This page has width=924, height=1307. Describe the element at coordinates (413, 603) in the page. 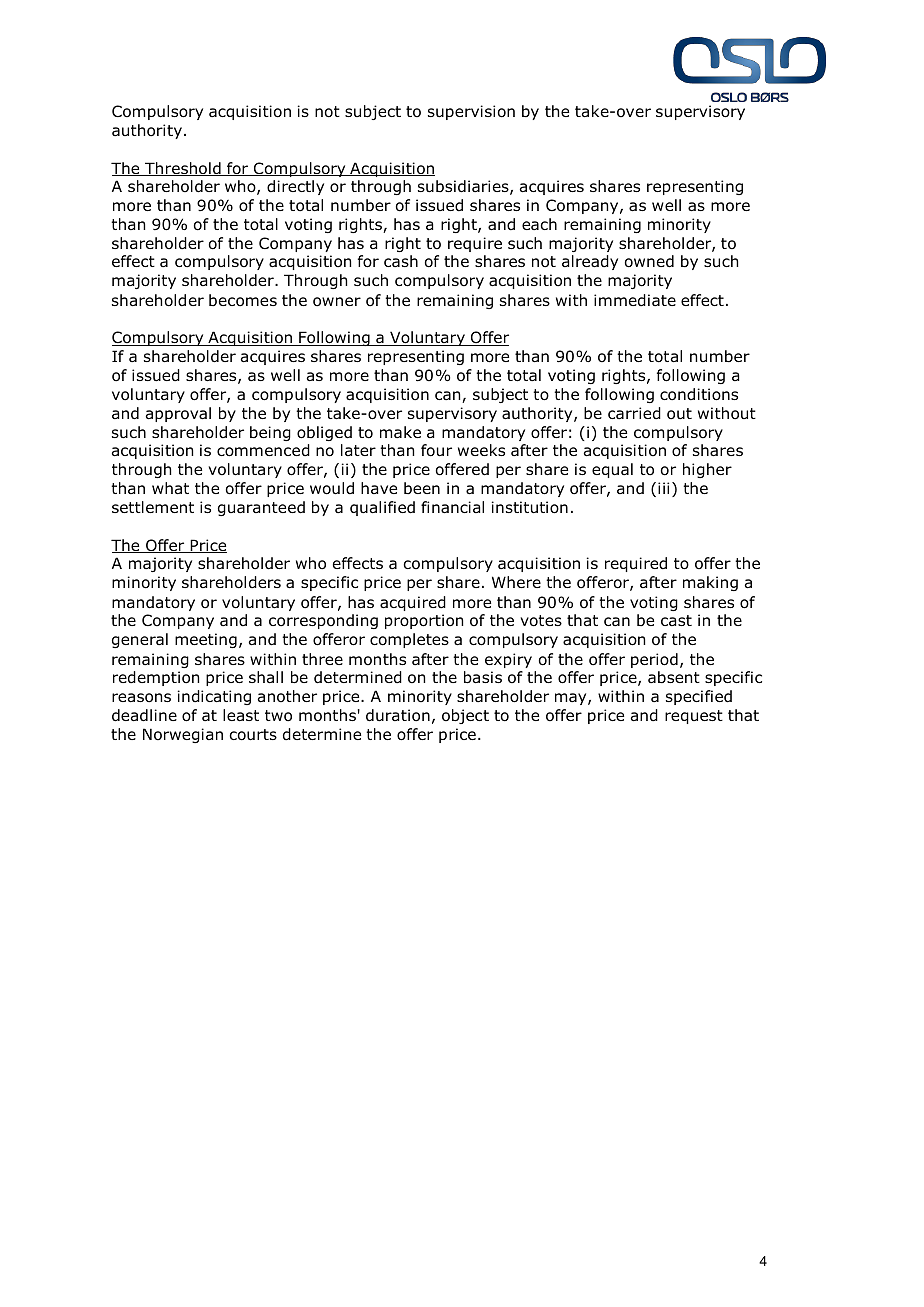

I see `acquired` at that location.
